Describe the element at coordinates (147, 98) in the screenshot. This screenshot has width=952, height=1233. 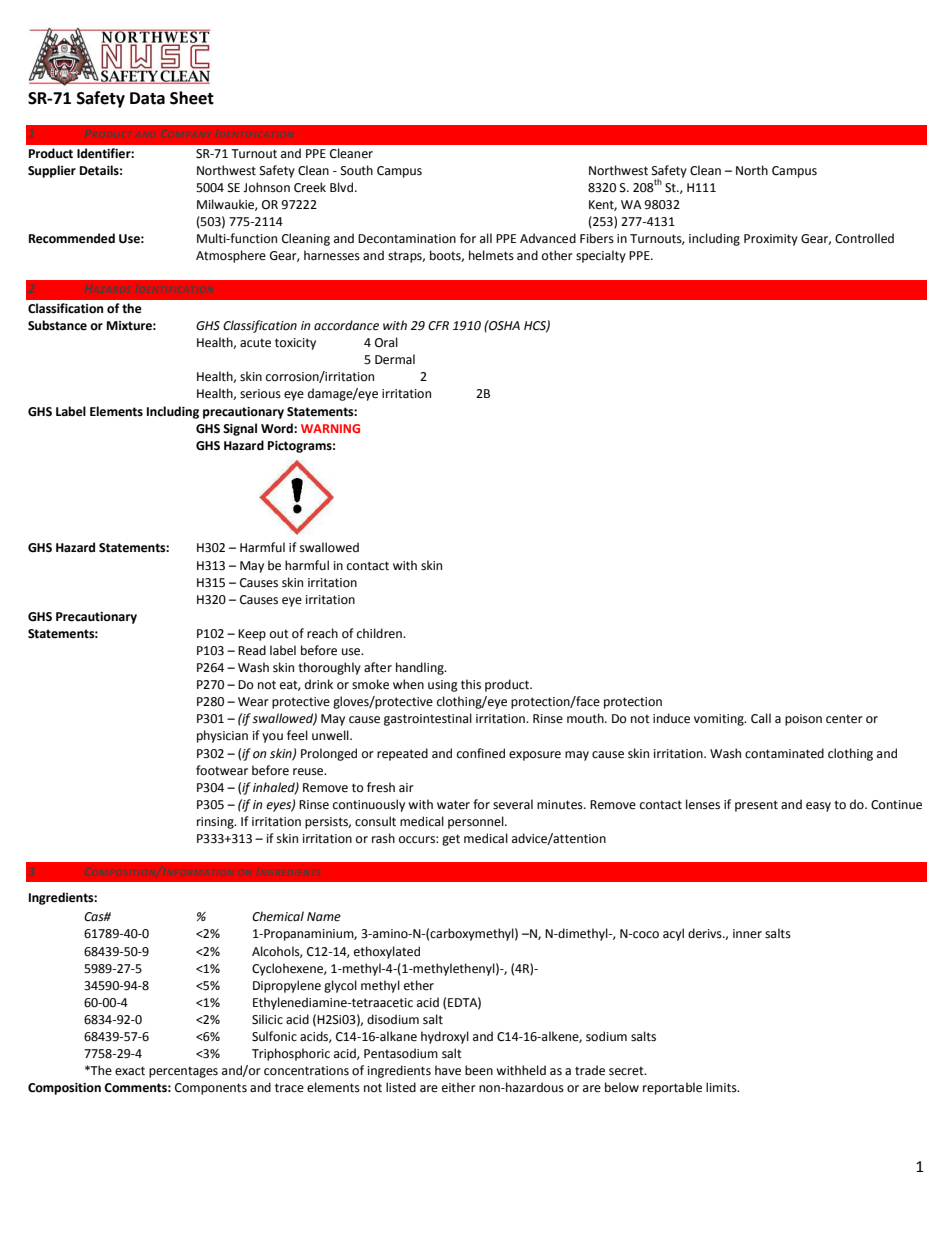
I see `Data` at that location.
